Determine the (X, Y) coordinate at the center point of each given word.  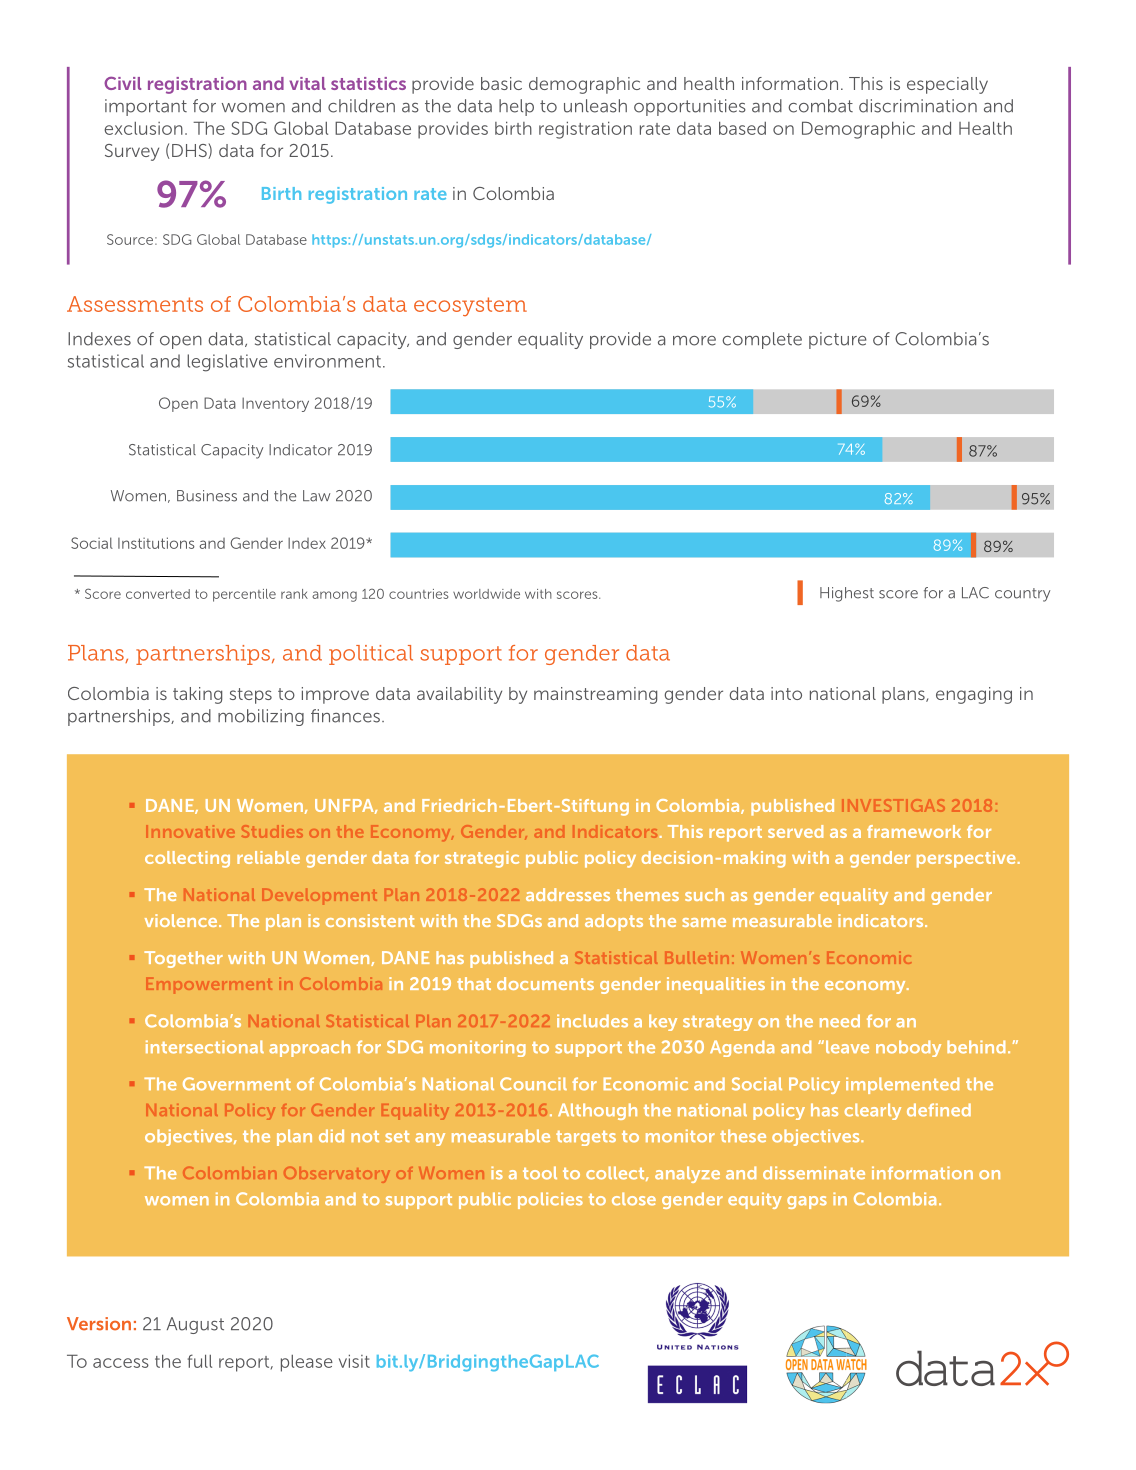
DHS (190, 151)
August (195, 1325)
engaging (974, 695)
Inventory (275, 404)
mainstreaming (595, 695)
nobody (908, 1048)
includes (592, 1021)
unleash (595, 106)
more (694, 341)
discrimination (918, 106)
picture (838, 340)
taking (197, 695)
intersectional (205, 1047)
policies (550, 1200)
